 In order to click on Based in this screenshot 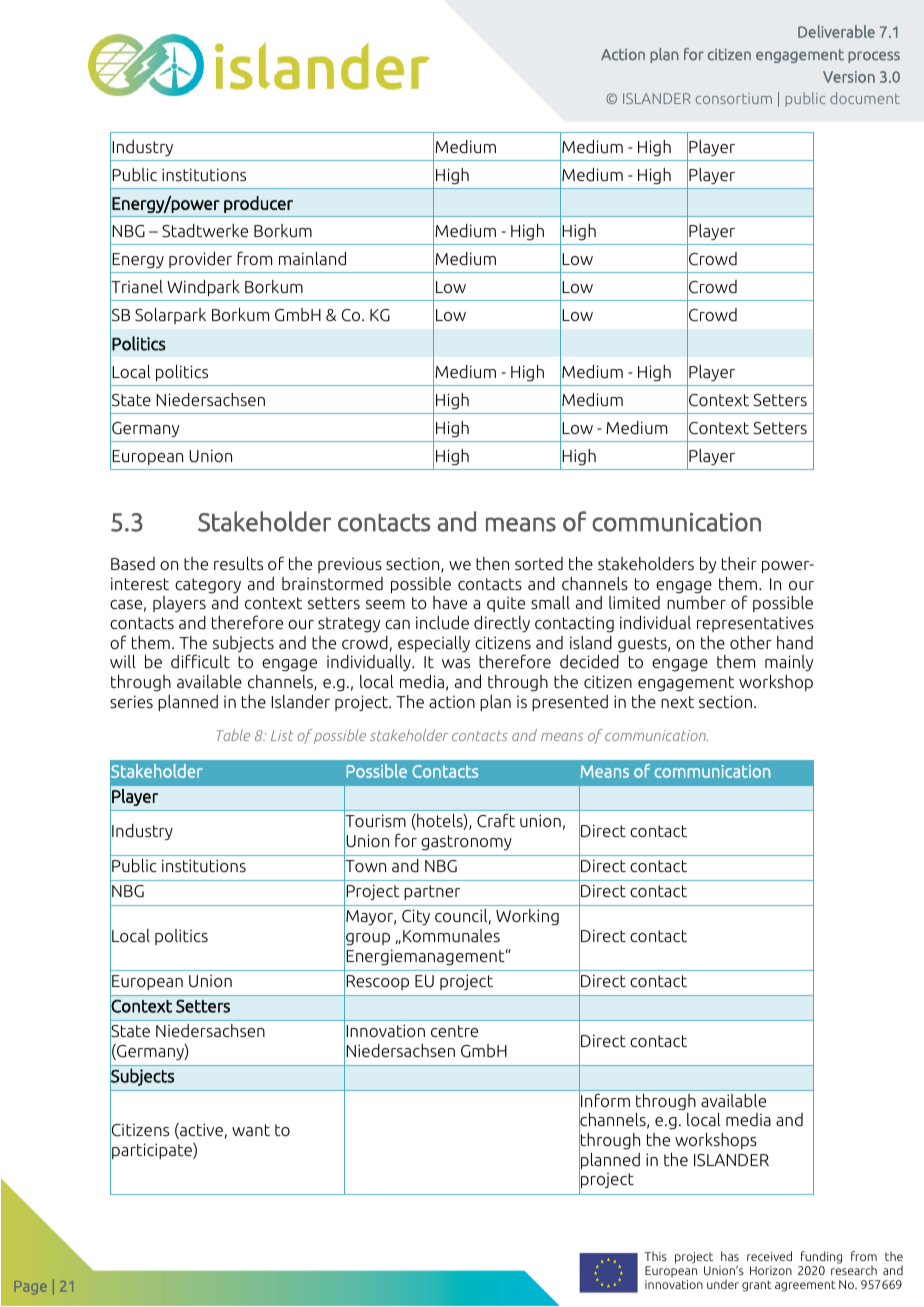, I will do `click(133, 564)`.
